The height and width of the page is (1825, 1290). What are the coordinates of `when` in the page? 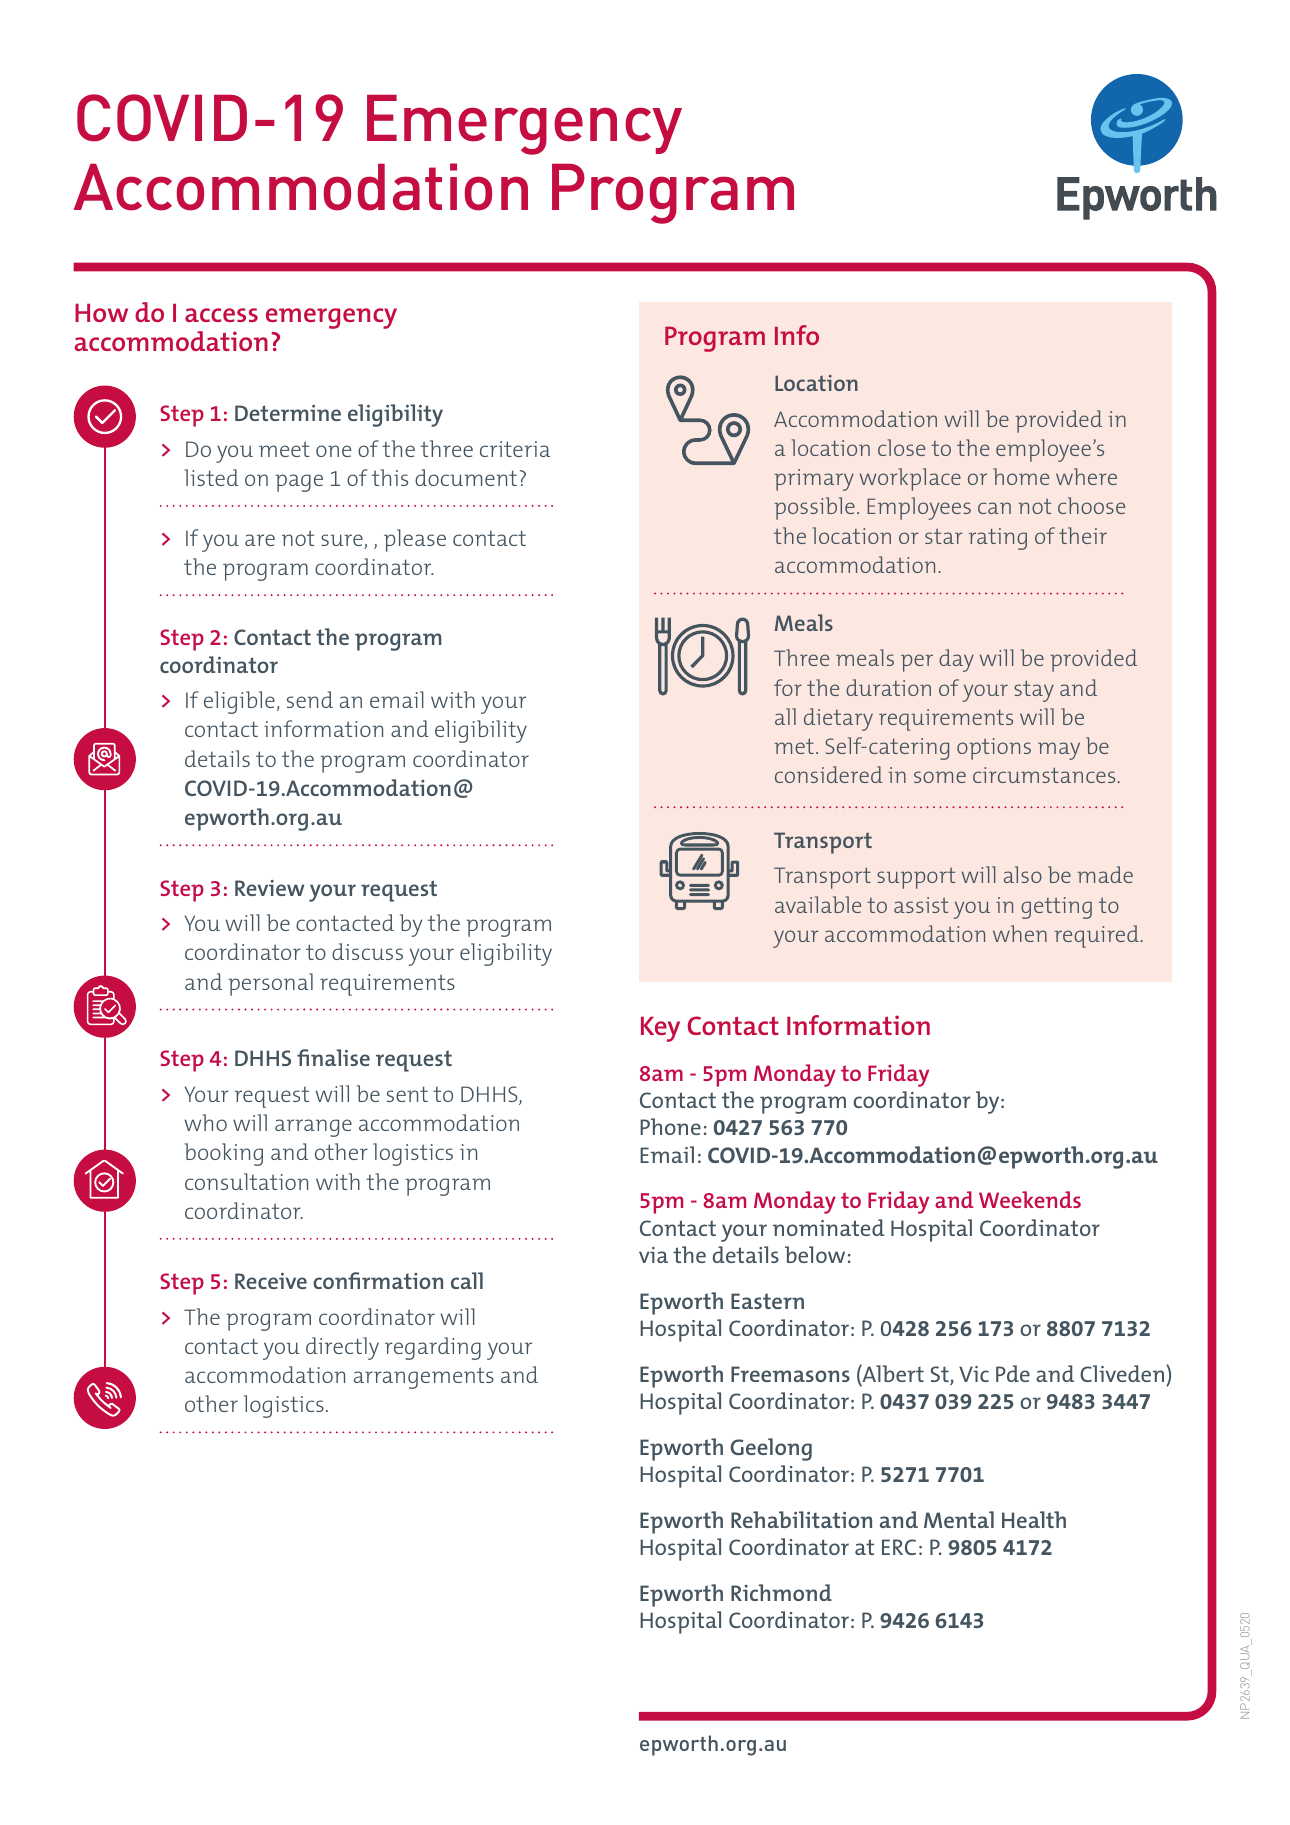 It's located at (1020, 933).
